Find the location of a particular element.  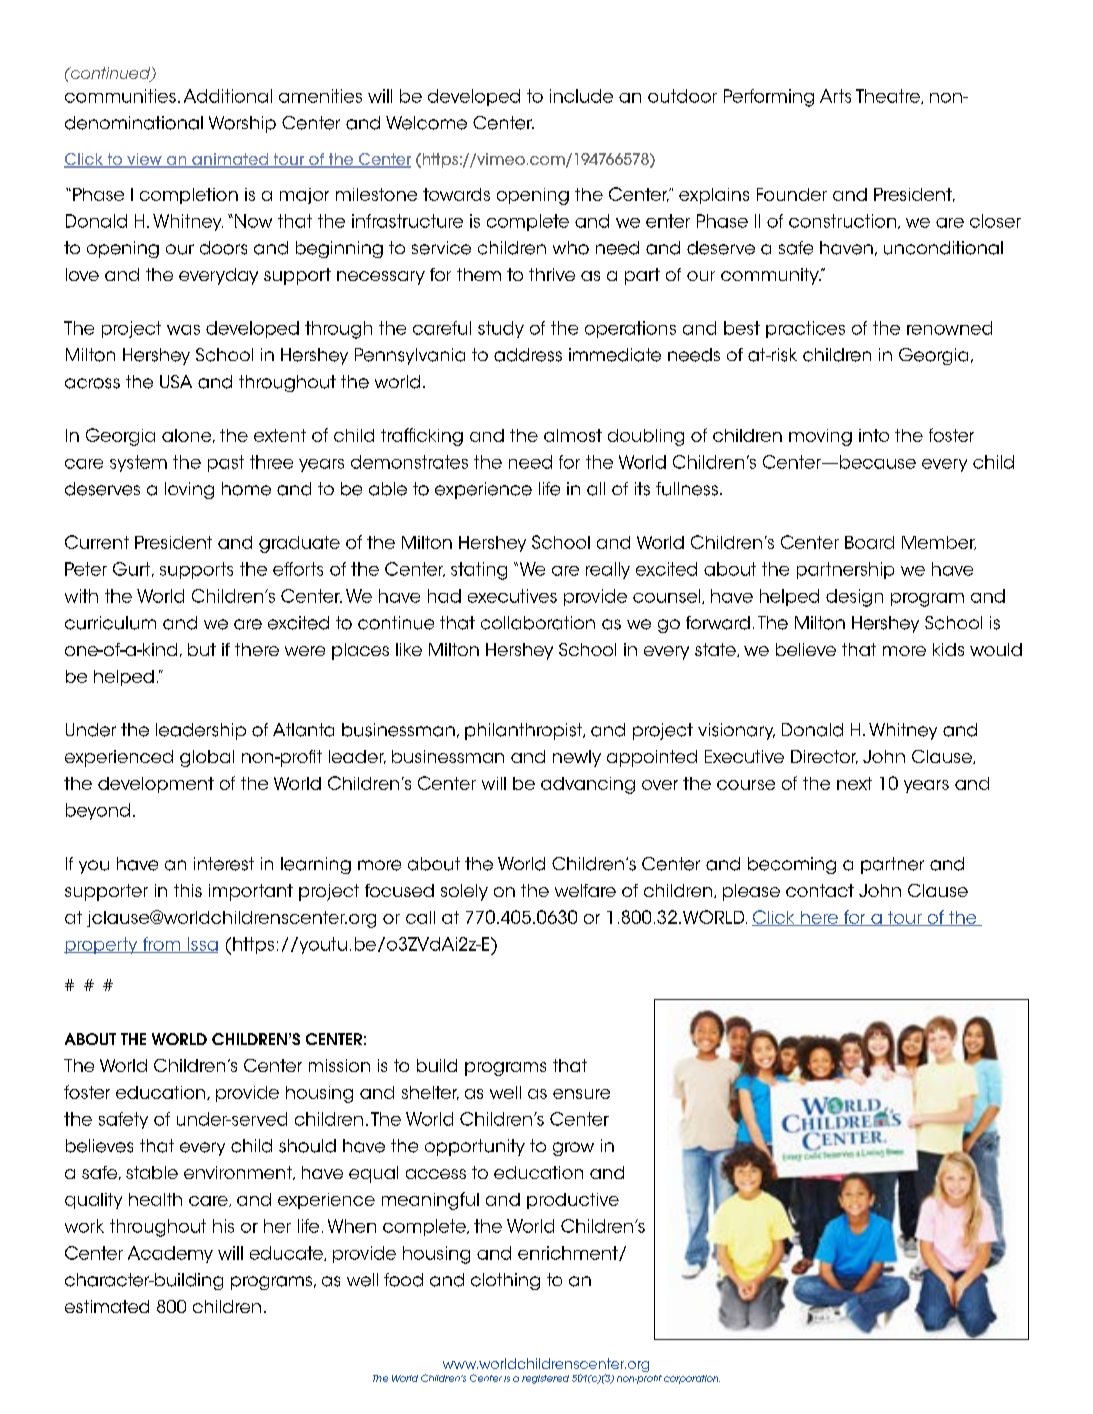

include is located at coordinates (581, 96).
